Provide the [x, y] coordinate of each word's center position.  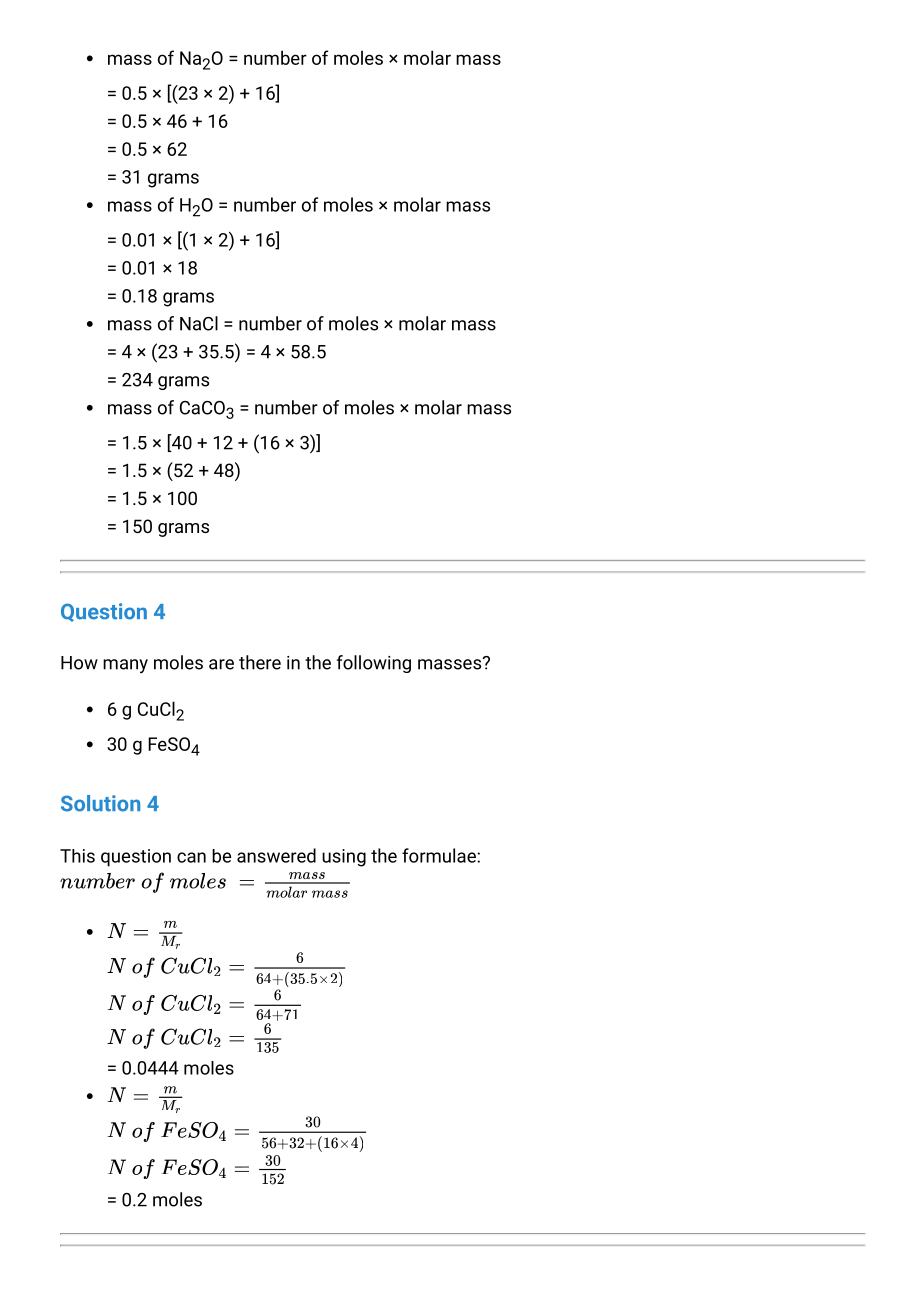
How [79, 663]
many [125, 666]
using [344, 858]
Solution [100, 803]
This [77, 856]
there [260, 662]
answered [276, 855]
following [374, 664]
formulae [440, 855]
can [191, 857]
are [221, 664]
